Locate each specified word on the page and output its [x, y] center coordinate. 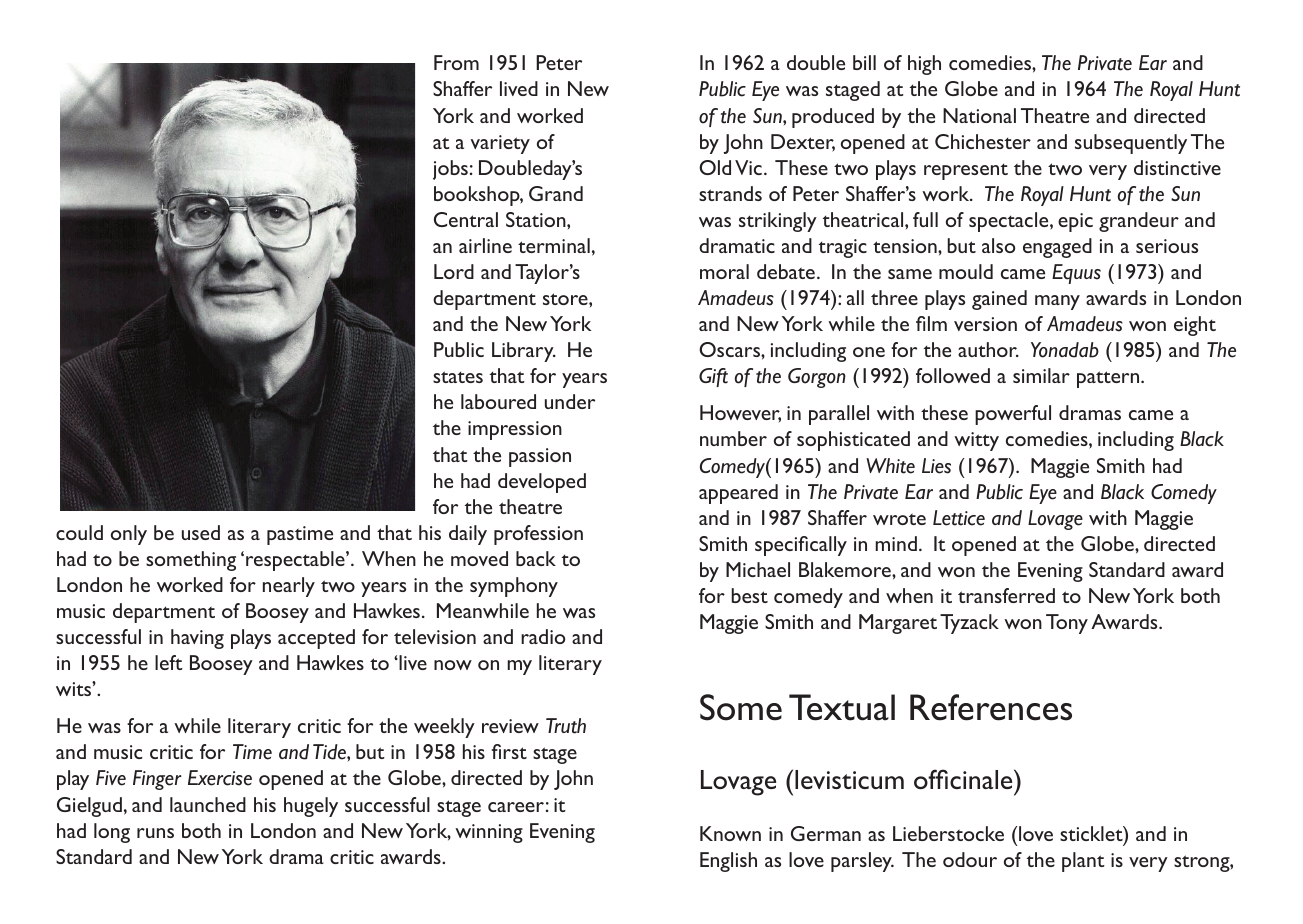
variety [500, 144]
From [456, 62]
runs [155, 833]
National [979, 115]
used [201, 532]
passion [540, 457]
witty [976, 441]
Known [730, 833]
